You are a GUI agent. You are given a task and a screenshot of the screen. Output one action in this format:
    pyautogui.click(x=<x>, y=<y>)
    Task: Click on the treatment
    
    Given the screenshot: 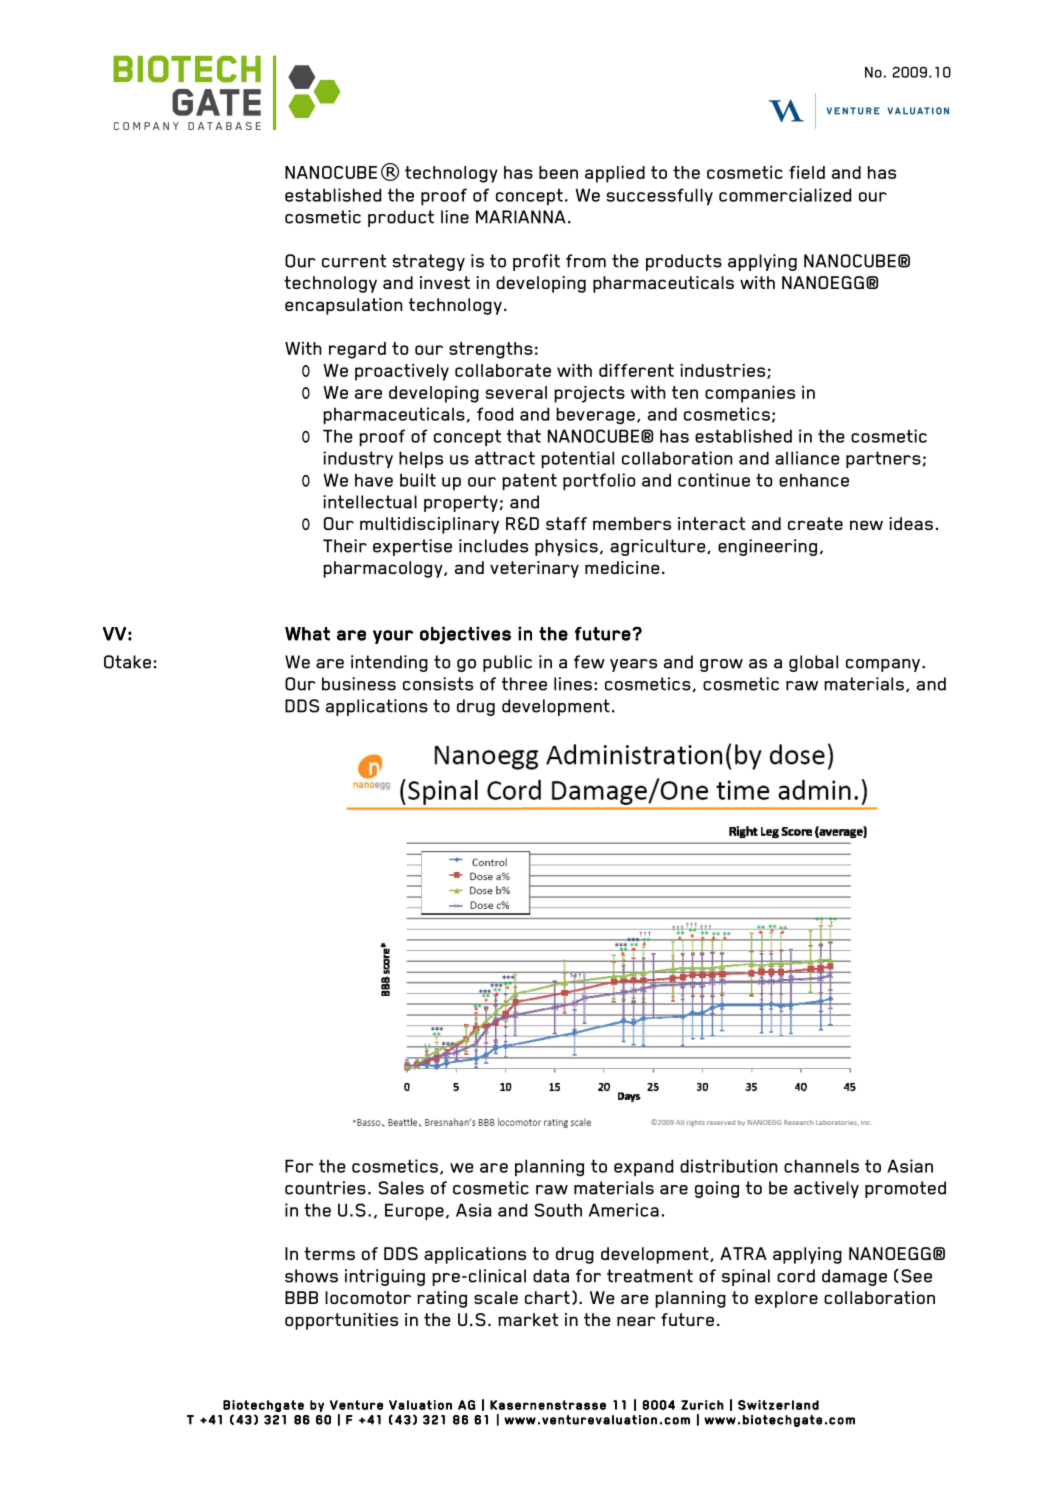 What is the action you would take?
    pyautogui.click(x=650, y=1276)
